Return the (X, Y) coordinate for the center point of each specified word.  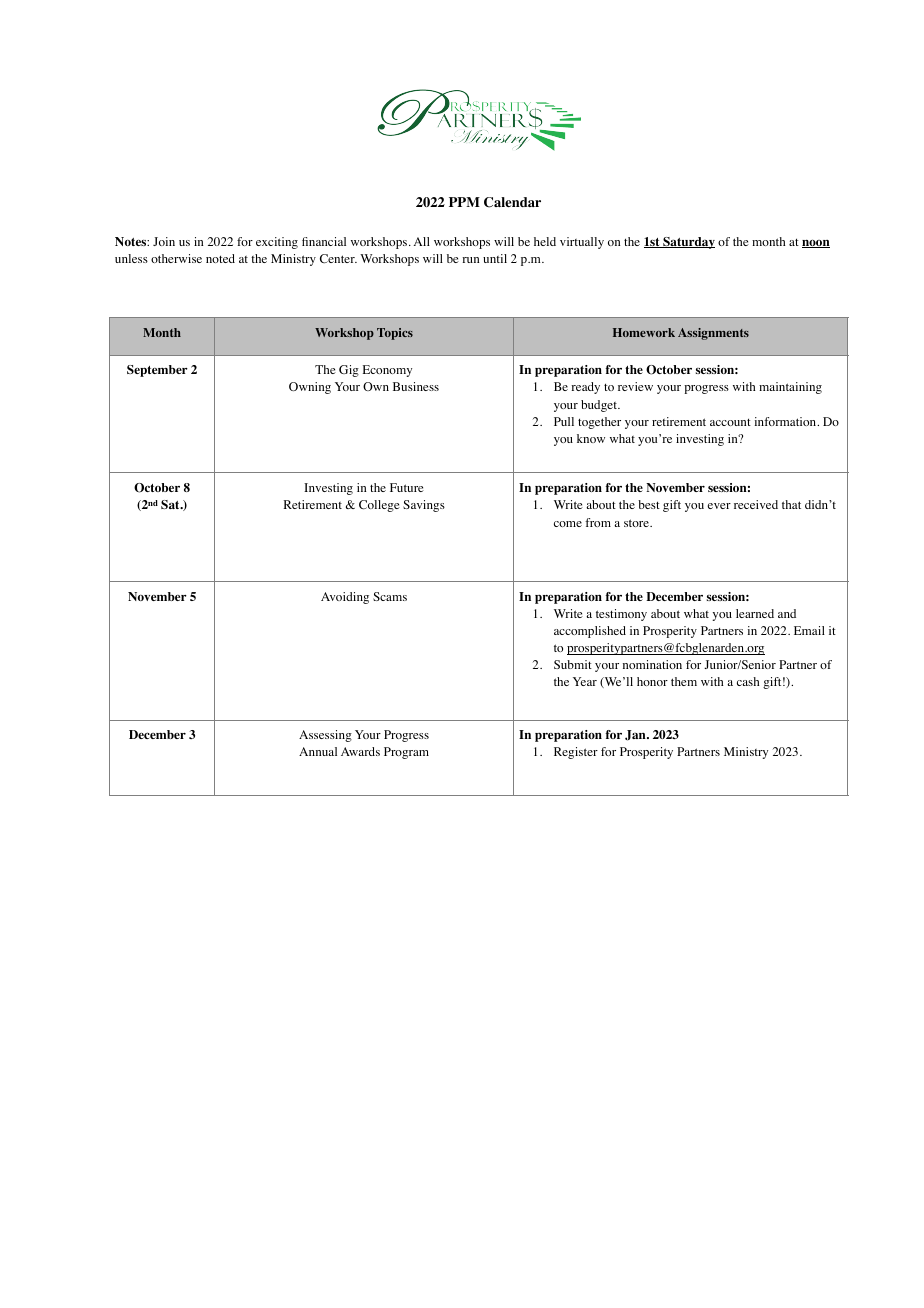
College (379, 506)
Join (164, 241)
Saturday (688, 243)
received (756, 504)
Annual (318, 751)
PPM (464, 202)
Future (407, 487)
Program (406, 753)
